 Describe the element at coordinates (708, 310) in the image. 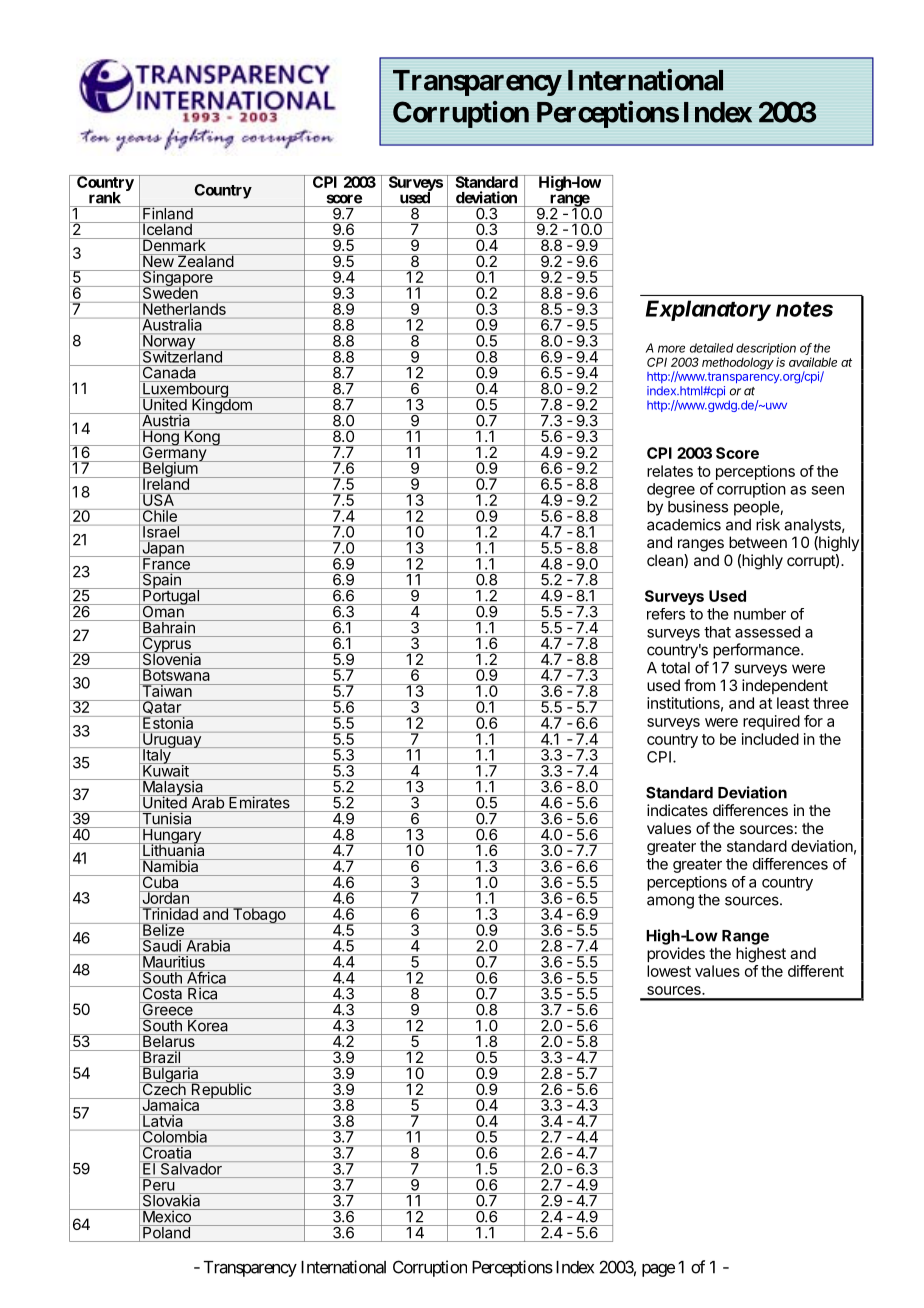

I see `Explanatory` at that location.
